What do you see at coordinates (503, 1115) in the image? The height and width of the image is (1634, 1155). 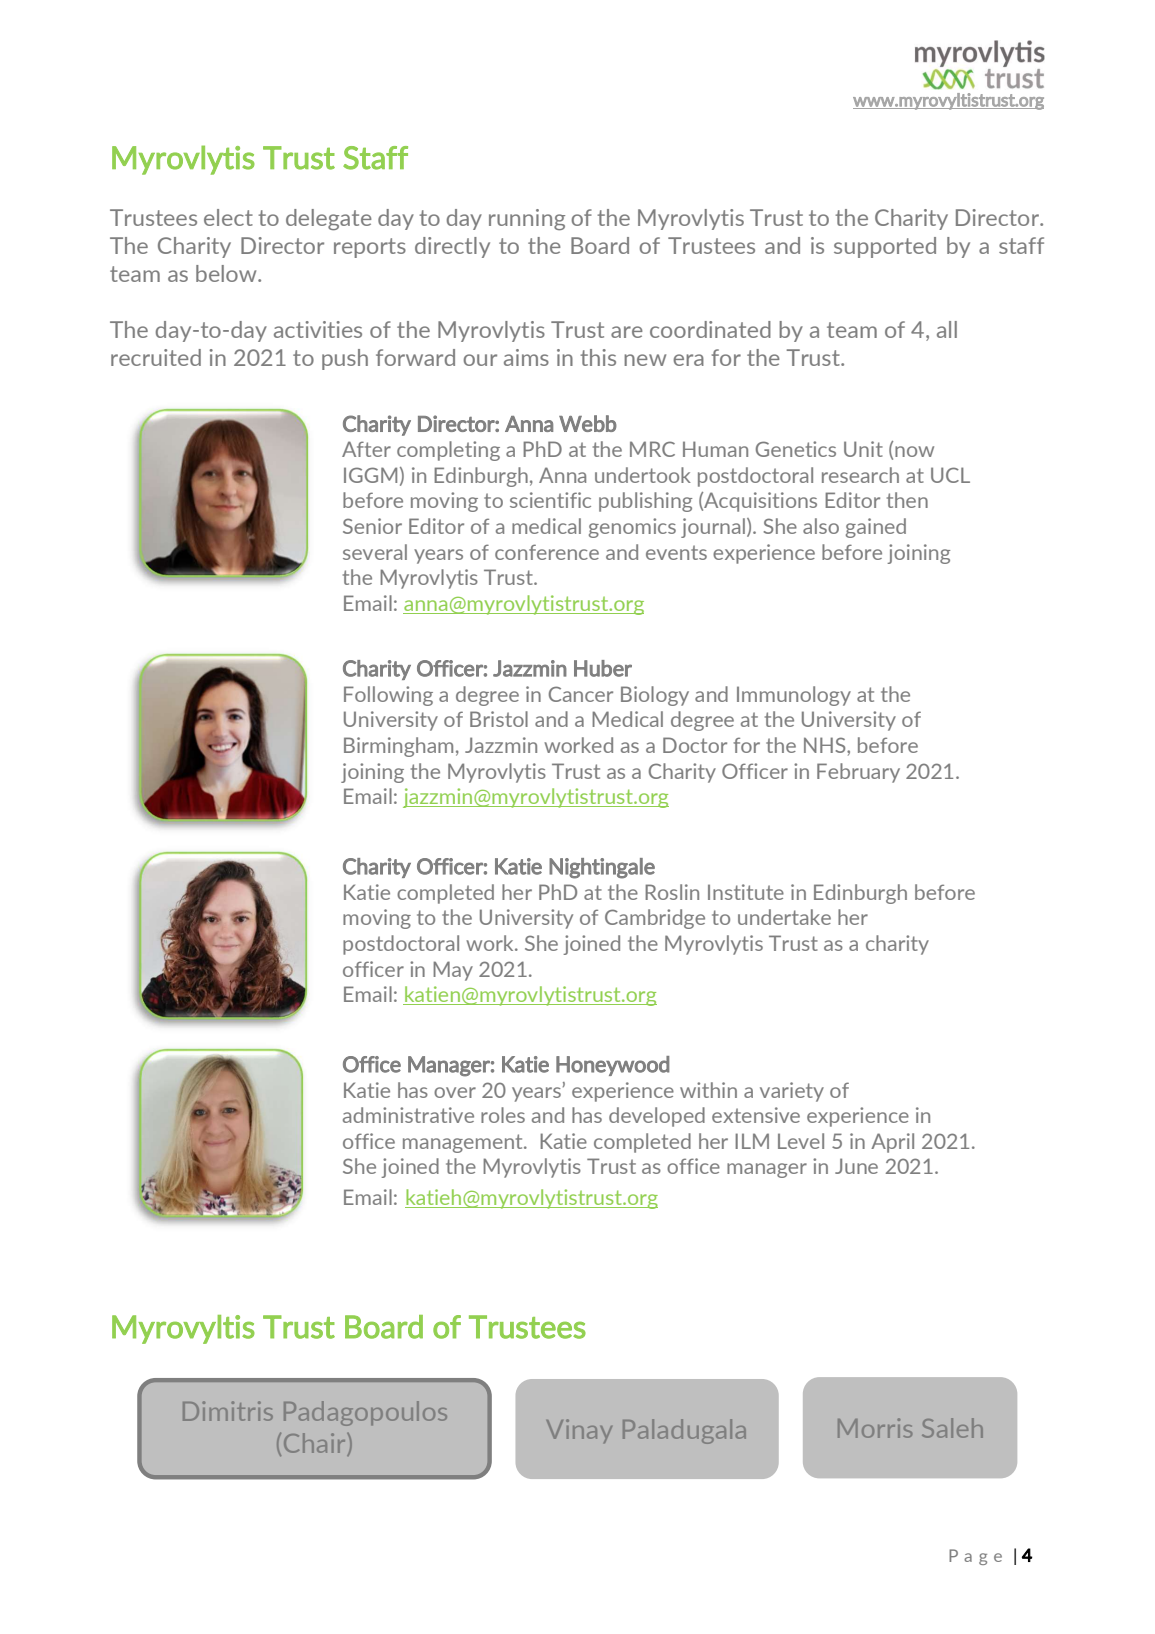 I see `roles` at bounding box center [503, 1115].
